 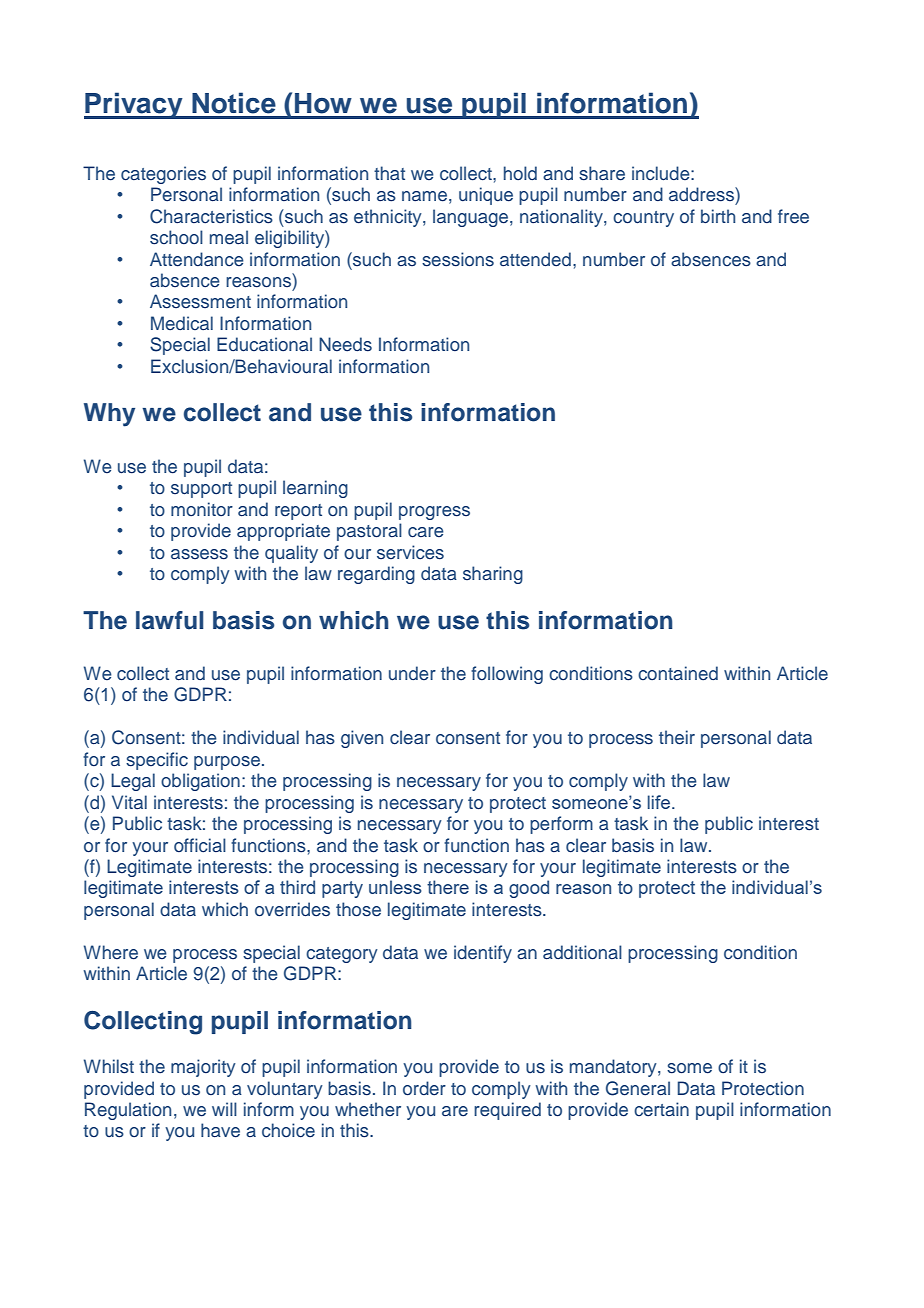 What do you see at coordinates (200, 782) in the image?
I see `obligation` at bounding box center [200, 782].
